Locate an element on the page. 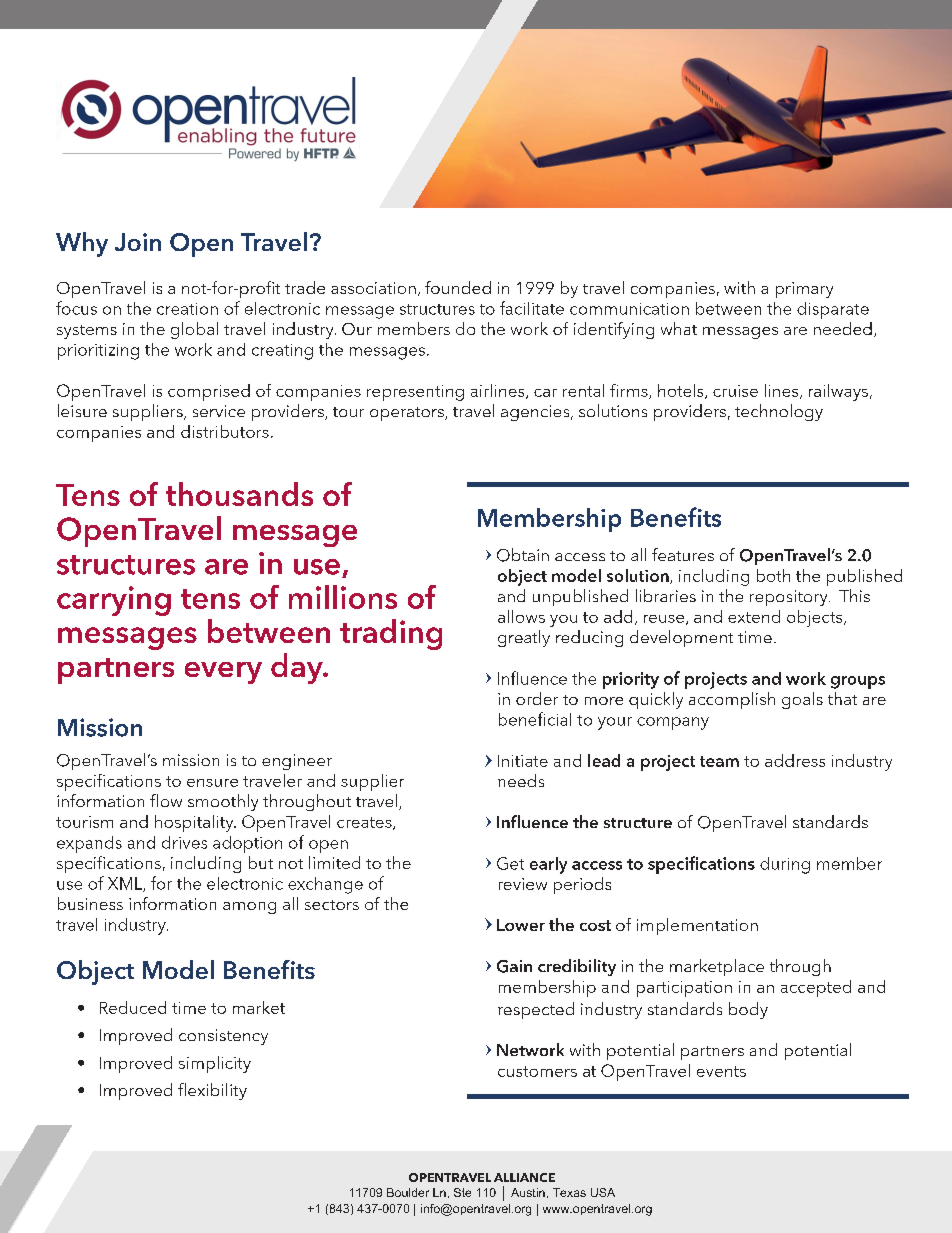 This image has height=1233, width=952. flexibility is located at coordinates (212, 1091).
